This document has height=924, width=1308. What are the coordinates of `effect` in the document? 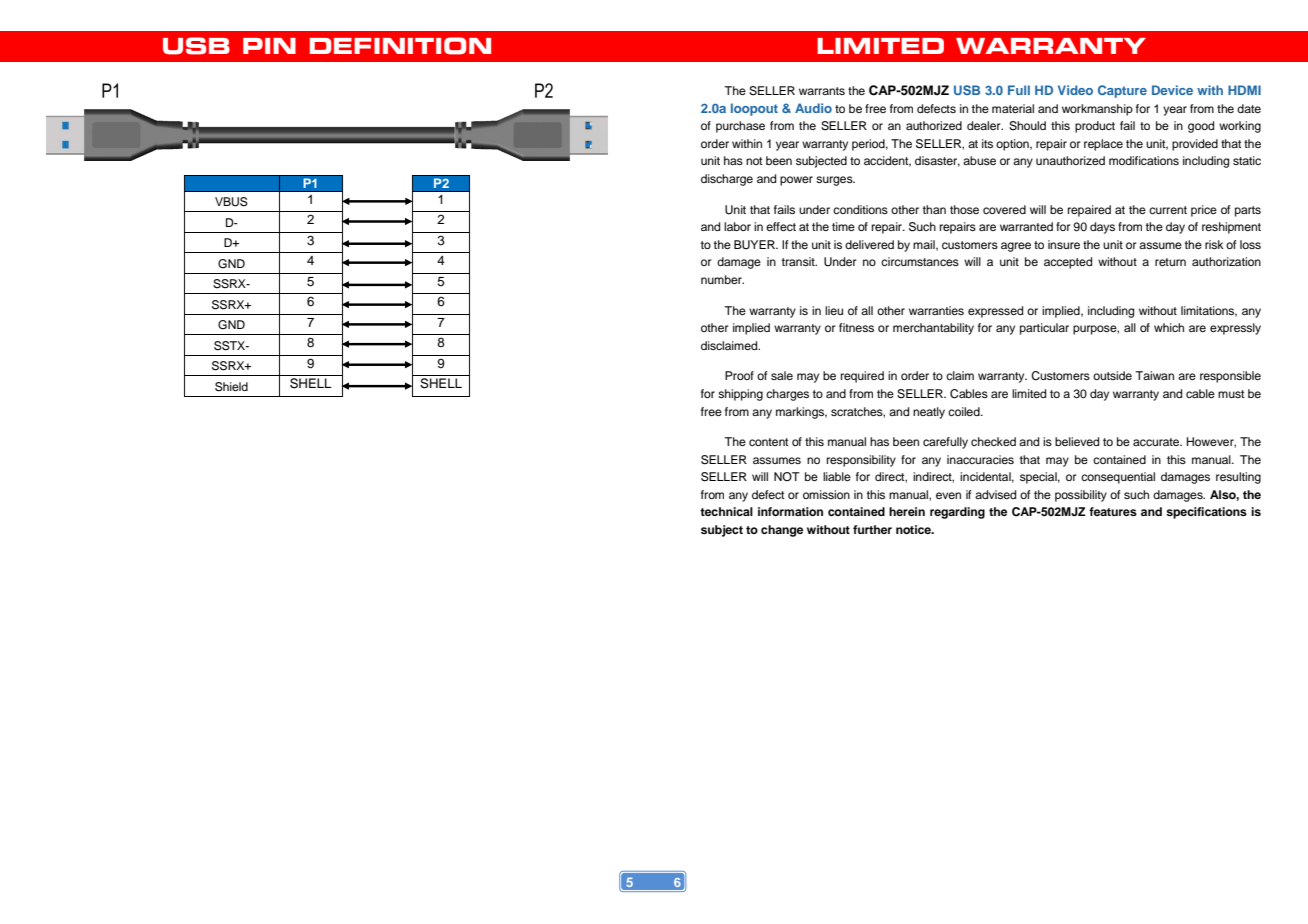 It's located at (781, 226).
